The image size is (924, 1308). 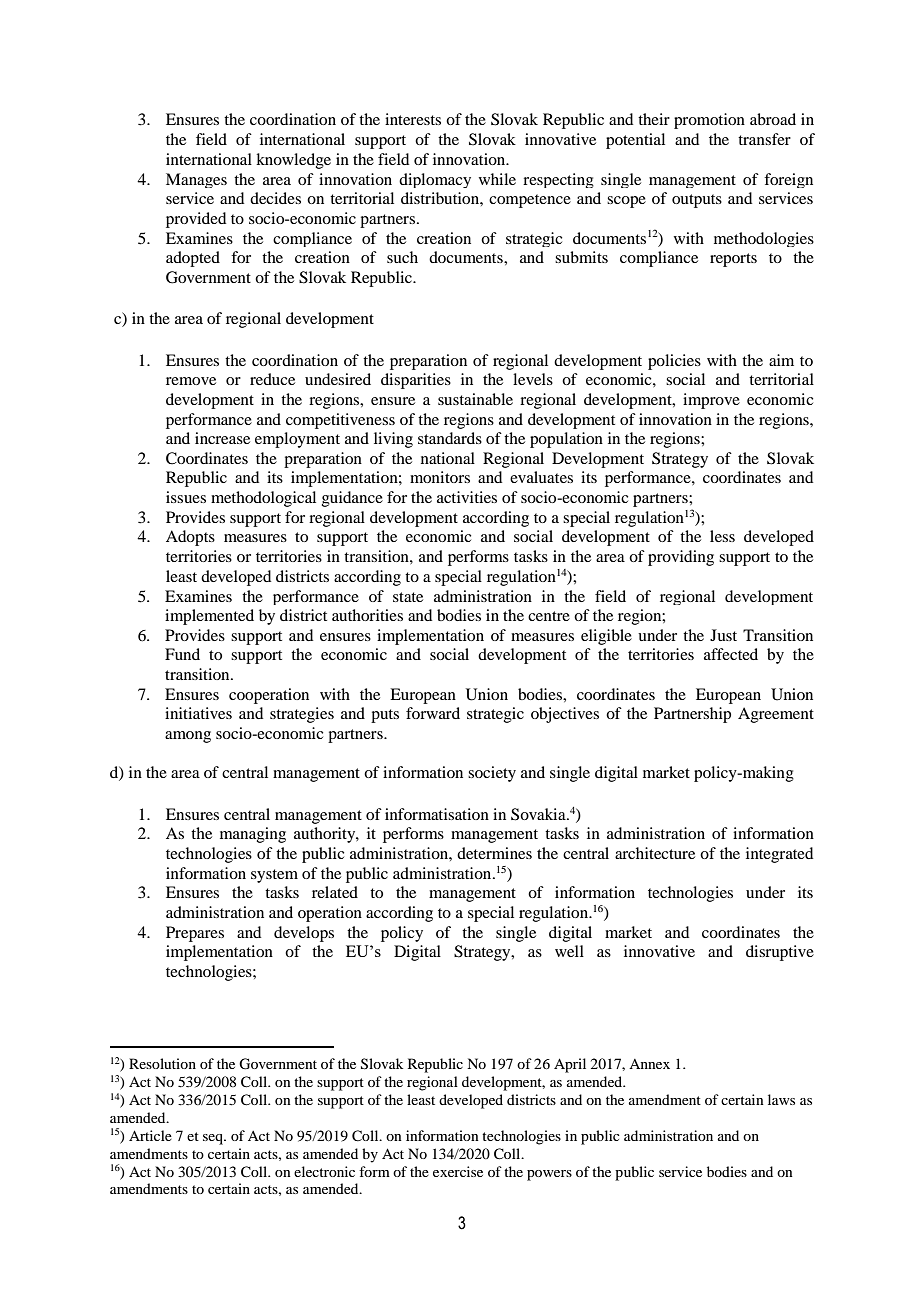 I want to click on while, so click(x=497, y=179).
